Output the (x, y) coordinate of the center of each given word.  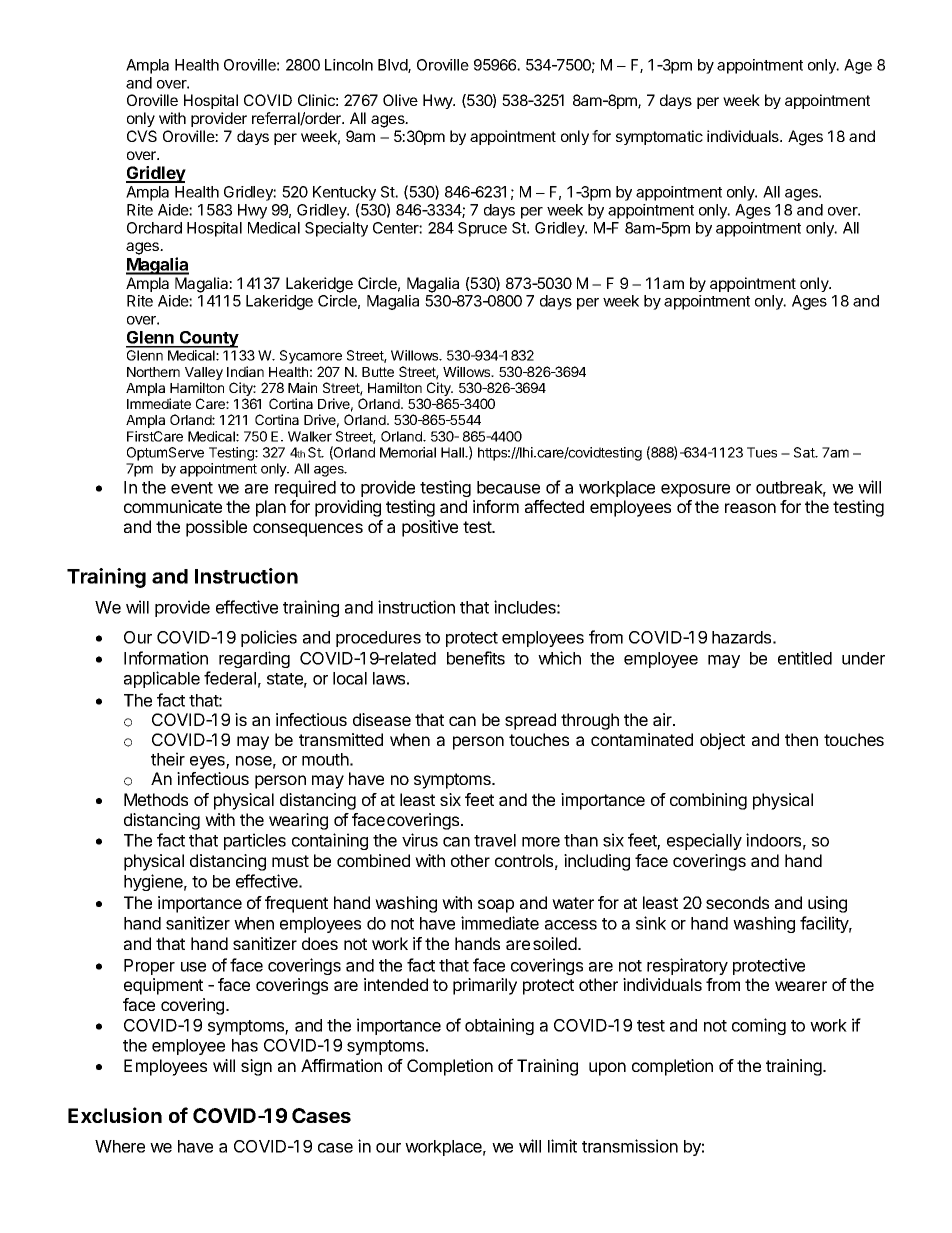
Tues (762, 452)
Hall (453, 452)
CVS (142, 136)
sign (256, 1067)
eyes (208, 762)
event (192, 488)
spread (530, 721)
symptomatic (659, 137)
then (801, 739)
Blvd (393, 66)
